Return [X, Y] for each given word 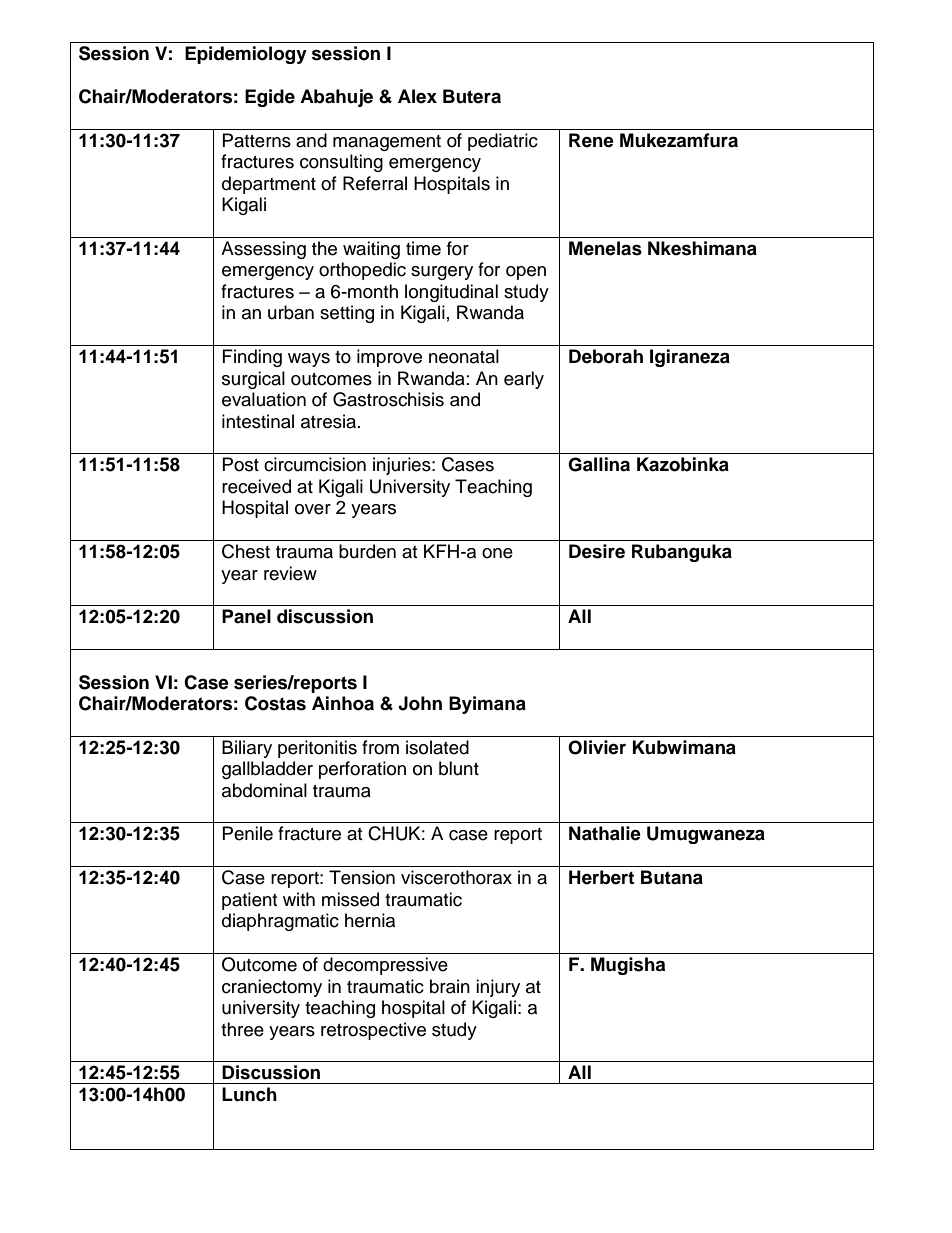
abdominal [264, 790]
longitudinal [451, 293]
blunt [459, 768]
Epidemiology [246, 55]
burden [367, 551]
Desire [597, 551]
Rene [591, 140]
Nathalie [605, 833]
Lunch [249, 1094]
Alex [417, 96]
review [290, 573]
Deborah [606, 356]
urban [291, 312]
